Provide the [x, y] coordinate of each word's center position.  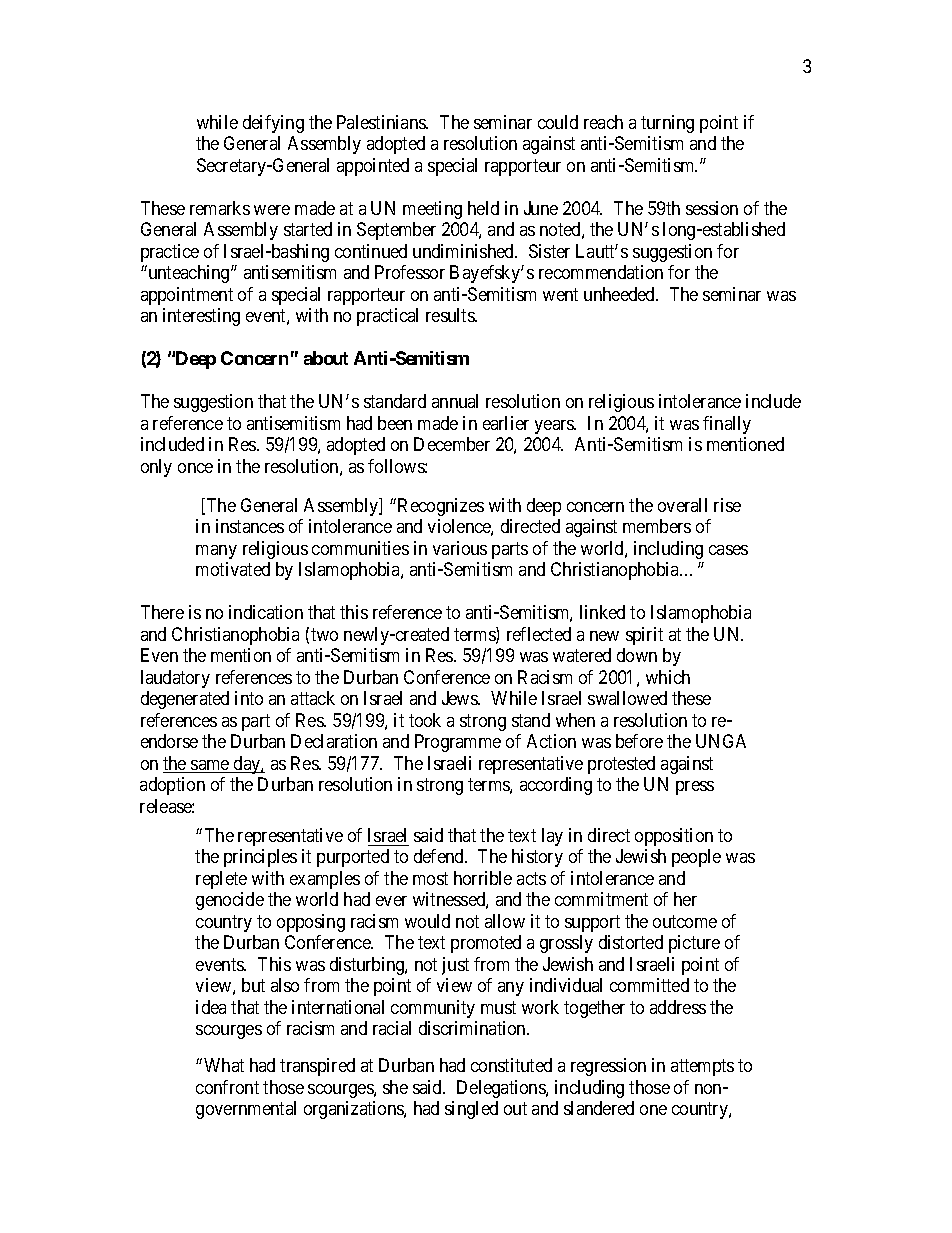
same [210, 766]
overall [682, 505]
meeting [432, 210]
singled [471, 1110]
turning [667, 124]
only [156, 468]
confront [227, 1087]
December [452, 444]
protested [621, 765]
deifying [273, 124]
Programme [458, 743]
